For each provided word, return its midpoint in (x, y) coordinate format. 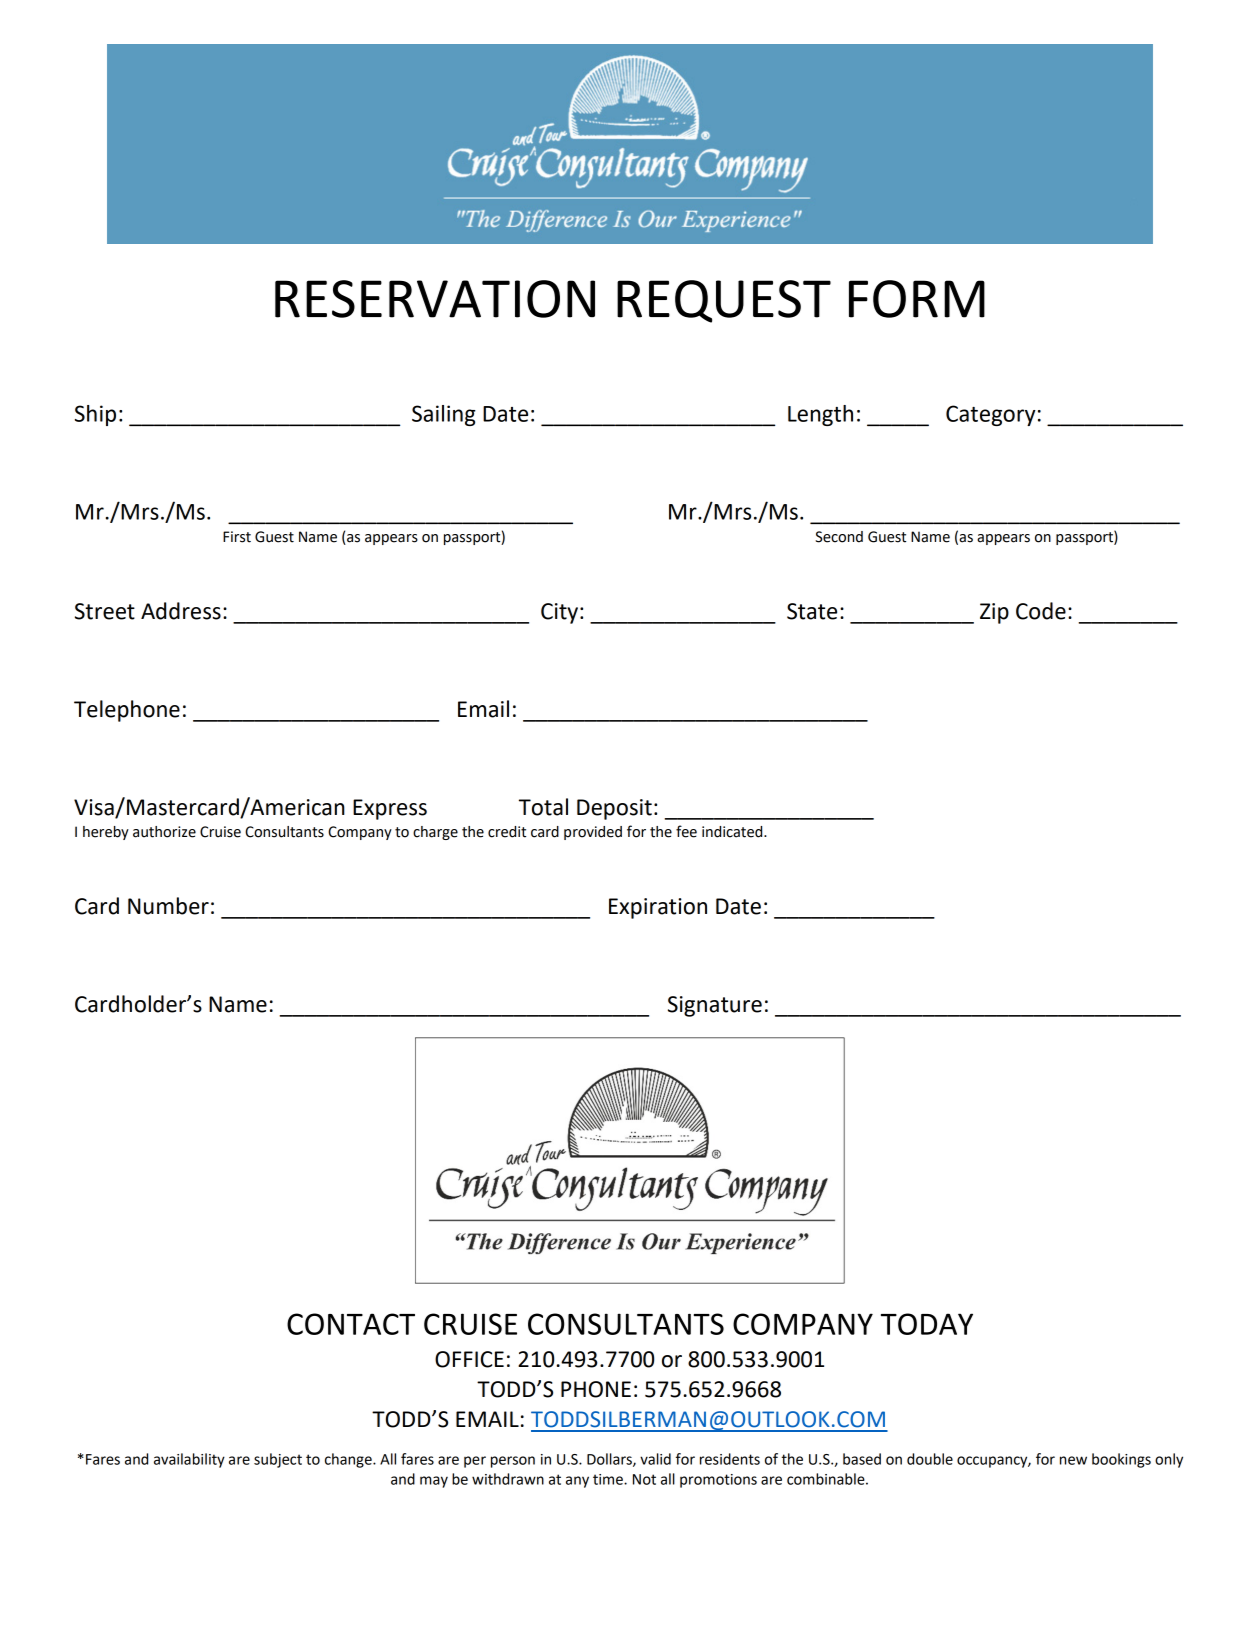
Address (181, 611)
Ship (95, 415)
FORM (917, 299)
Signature (715, 1006)
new (1073, 1460)
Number (168, 906)
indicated (733, 832)
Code (1041, 611)
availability (189, 1460)
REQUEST (724, 301)
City (559, 613)
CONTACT (351, 1324)
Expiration (658, 908)
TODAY (927, 1324)
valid (655, 1459)
